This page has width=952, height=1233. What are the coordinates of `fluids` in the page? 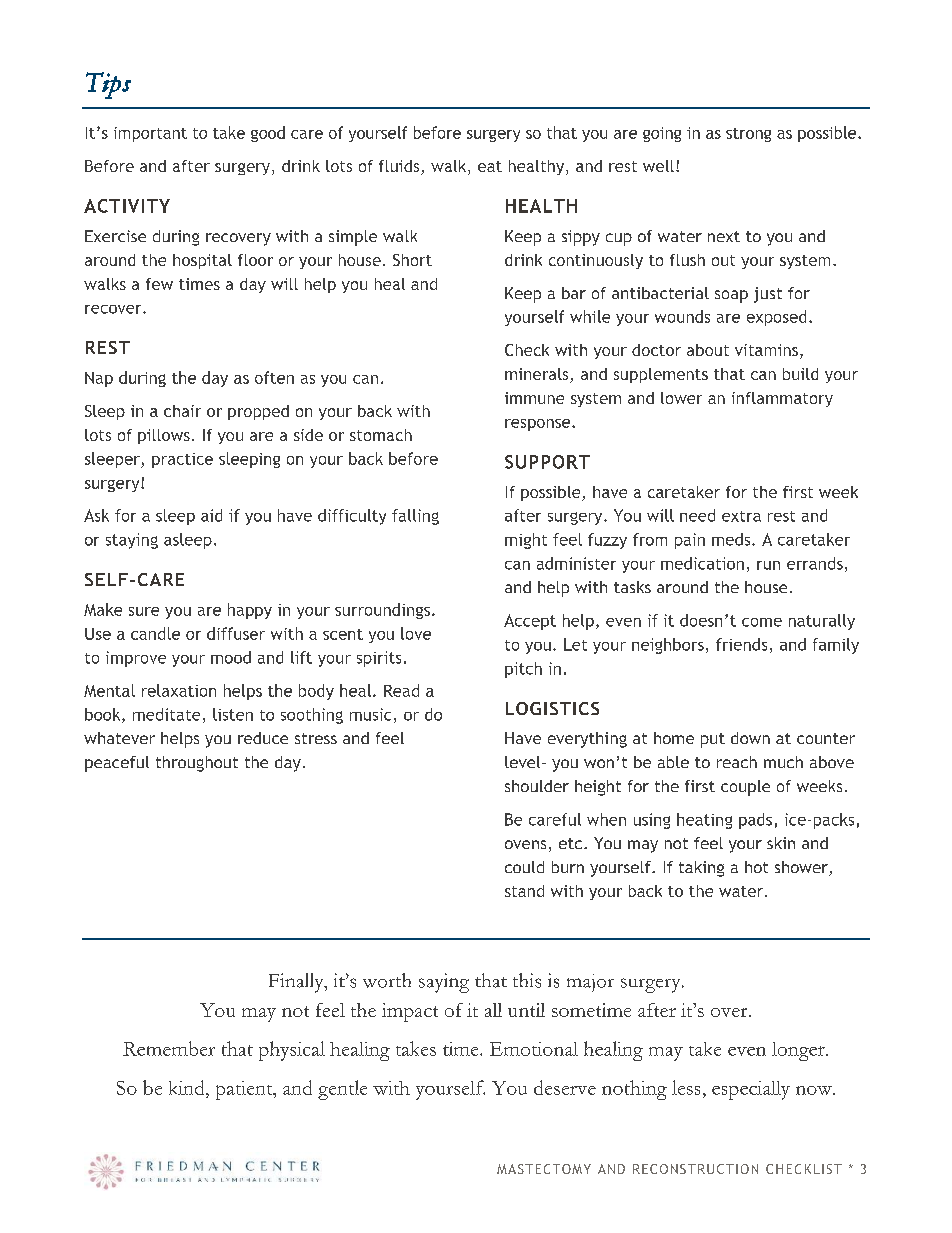 It's located at (400, 167).
